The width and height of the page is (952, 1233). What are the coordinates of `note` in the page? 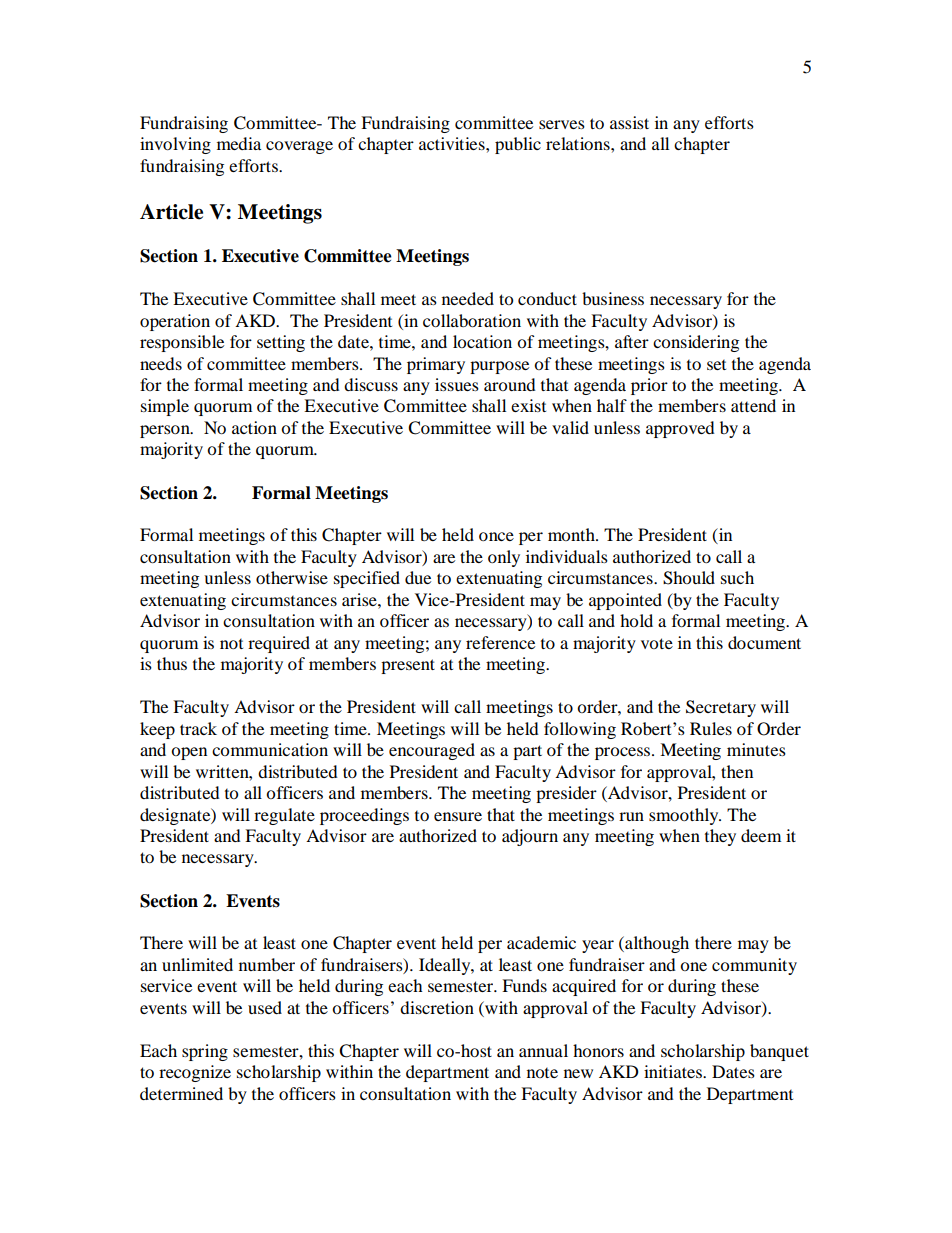 It's located at (542, 1073).
